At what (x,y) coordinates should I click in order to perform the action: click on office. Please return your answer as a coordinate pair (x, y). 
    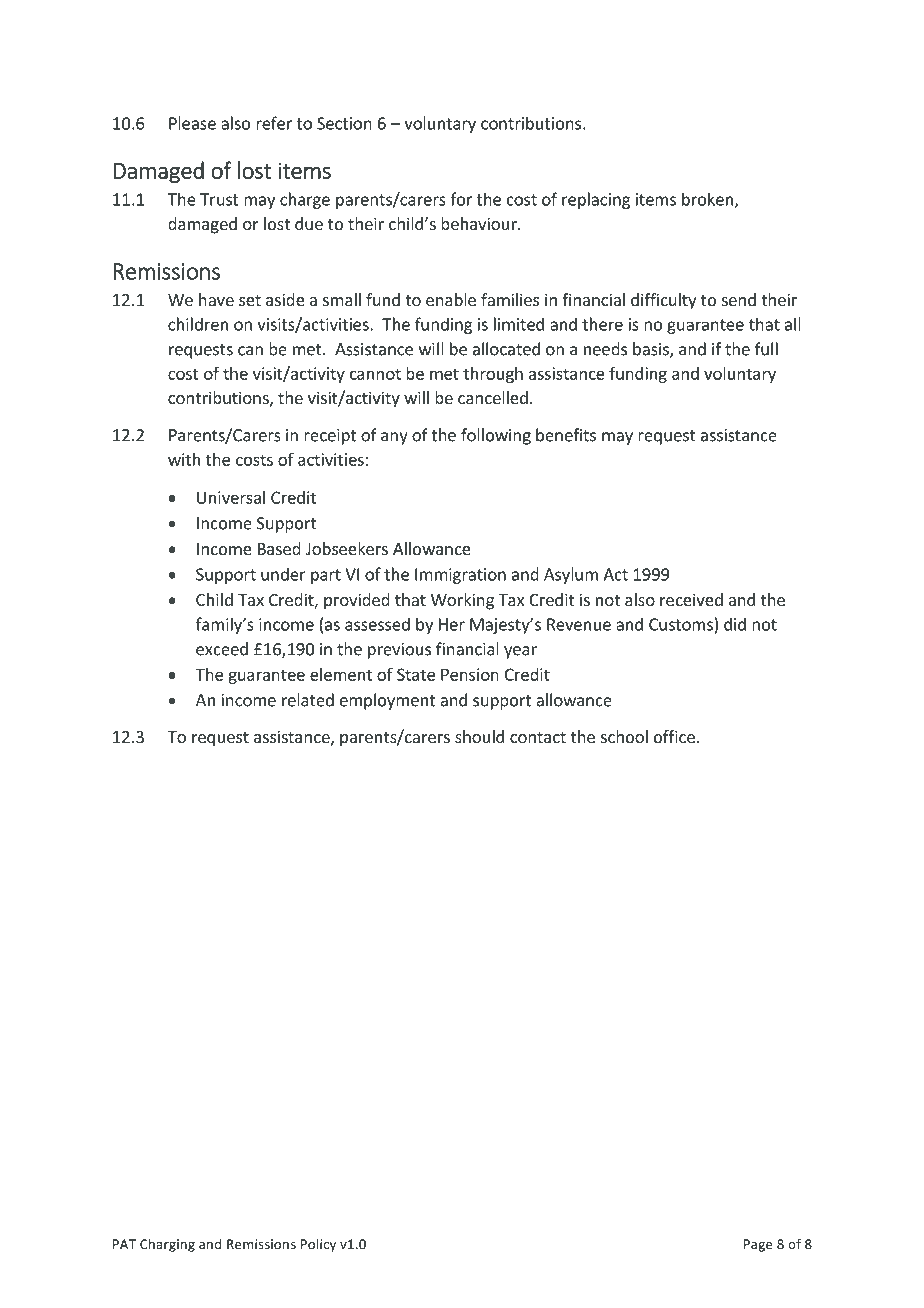
    Looking at the image, I should click on (674, 736).
